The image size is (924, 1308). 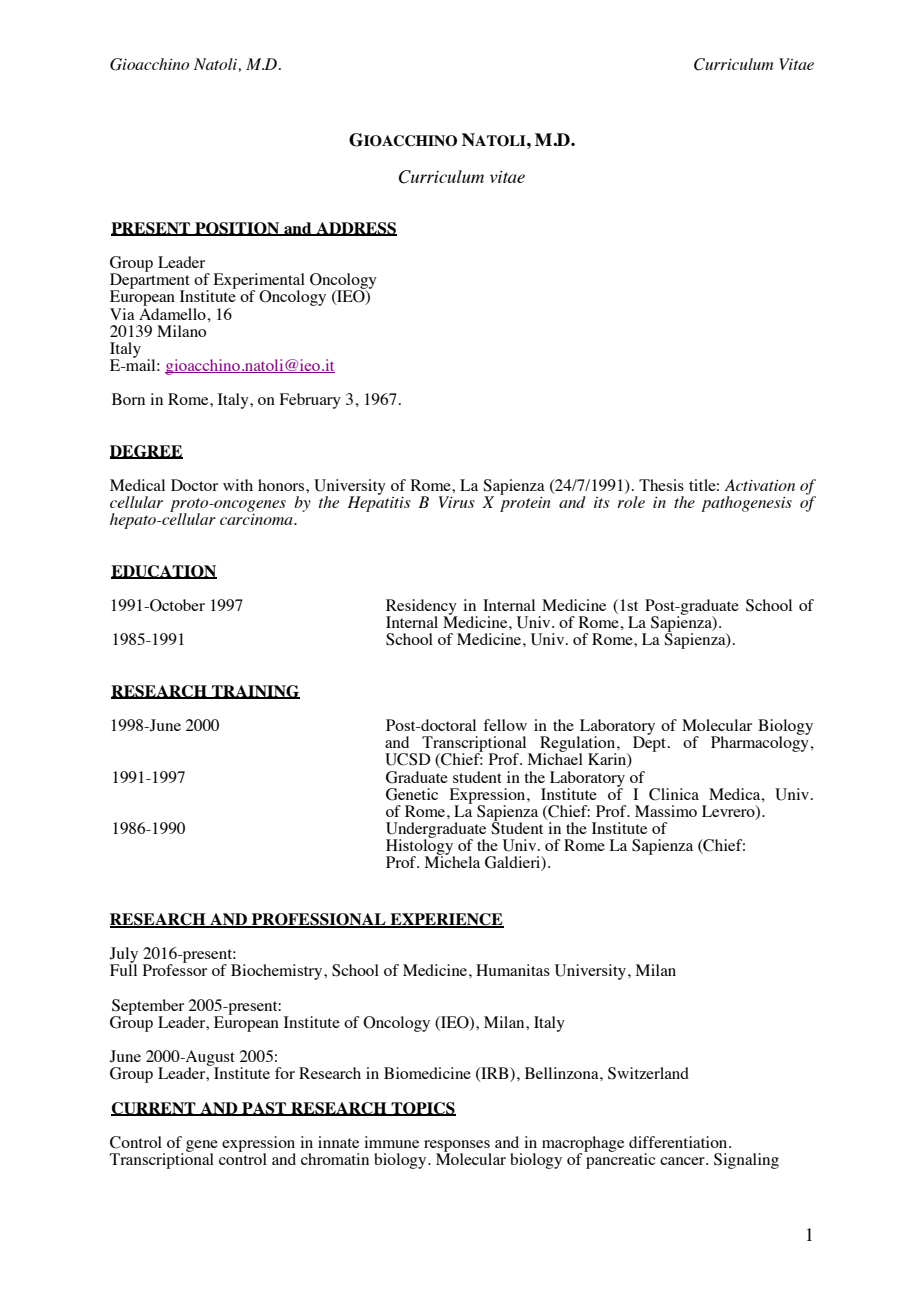 I want to click on differentiation, so click(x=679, y=1142).
